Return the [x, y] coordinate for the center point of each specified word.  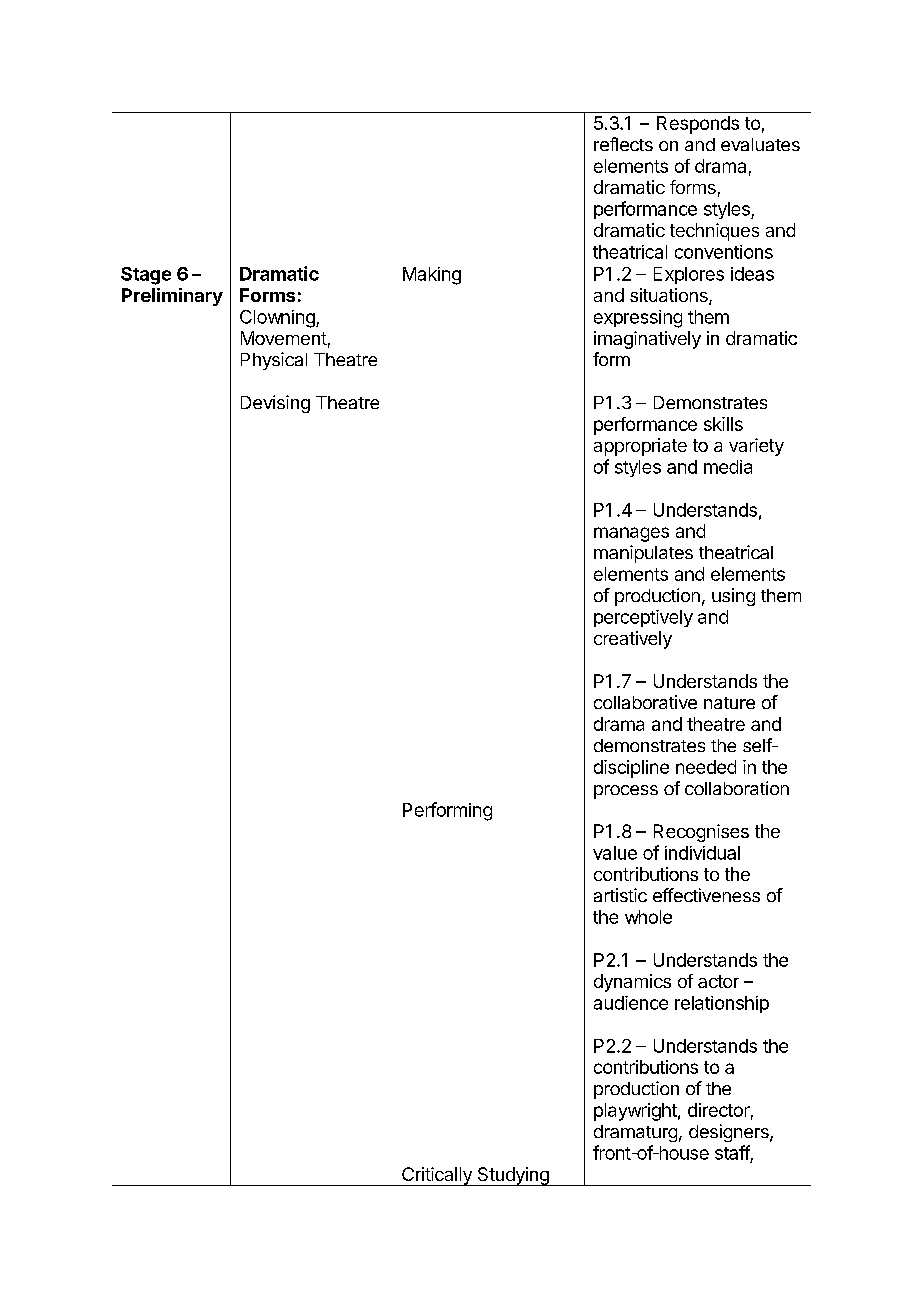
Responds [698, 125]
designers [730, 1133]
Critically [437, 1176]
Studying [513, 1176]
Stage [146, 276]
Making [432, 276]
